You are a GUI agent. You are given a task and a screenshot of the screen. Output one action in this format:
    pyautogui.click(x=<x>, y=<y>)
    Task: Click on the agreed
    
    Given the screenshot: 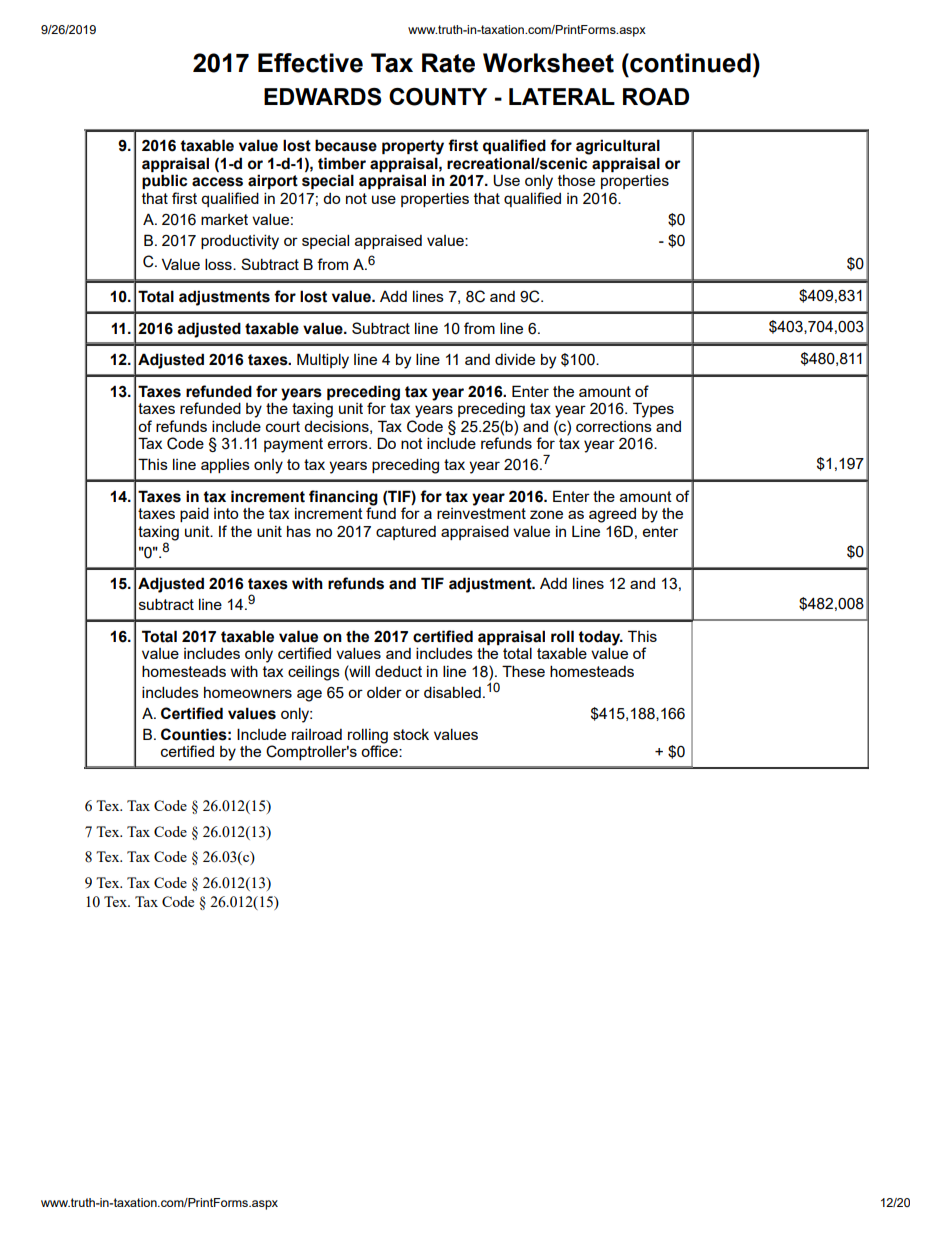 What is the action you would take?
    pyautogui.click(x=612, y=515)
